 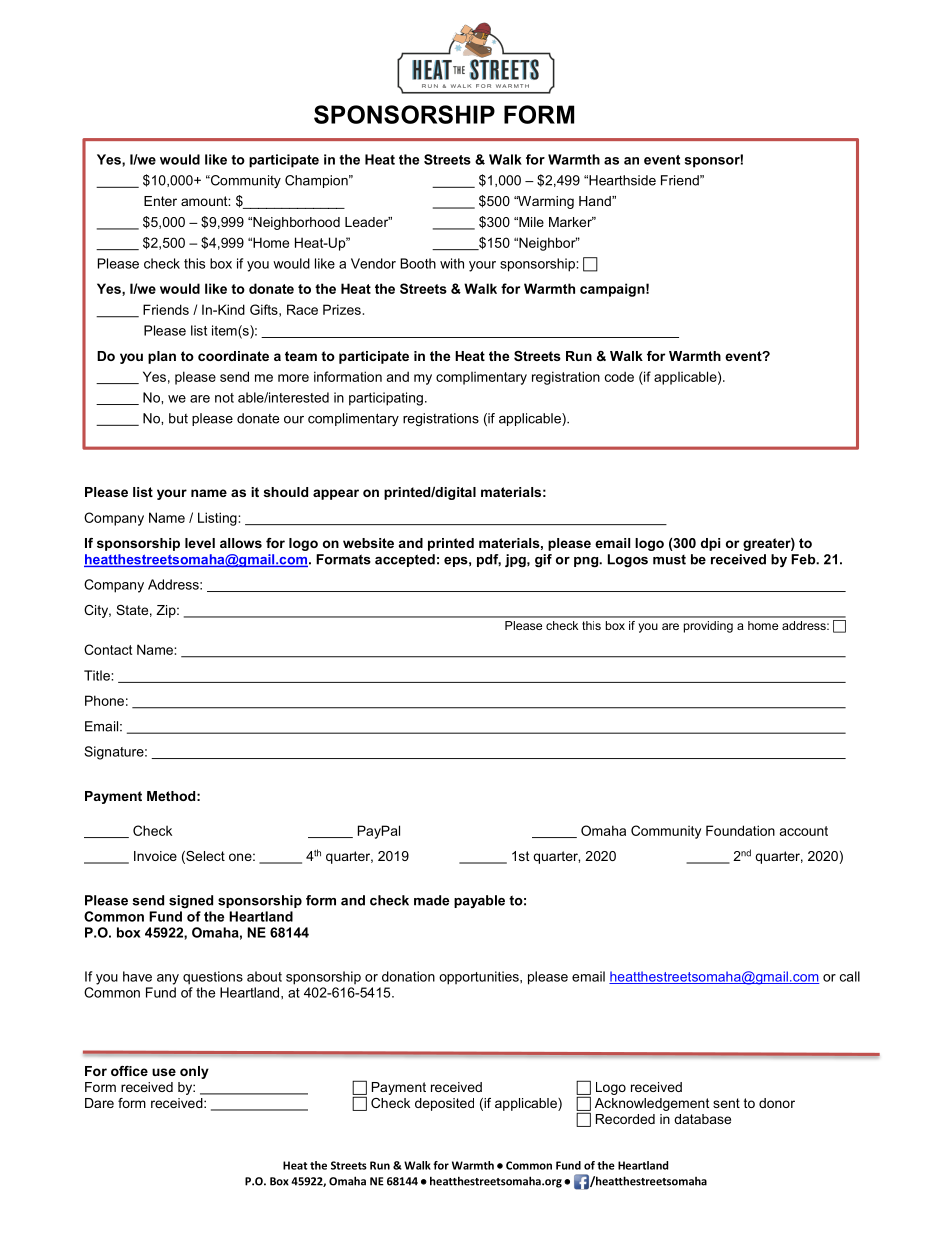 What do you see at coordinates (710, 544) in the screenshot?
I see `dpi` at bounding box center [710, 544].
